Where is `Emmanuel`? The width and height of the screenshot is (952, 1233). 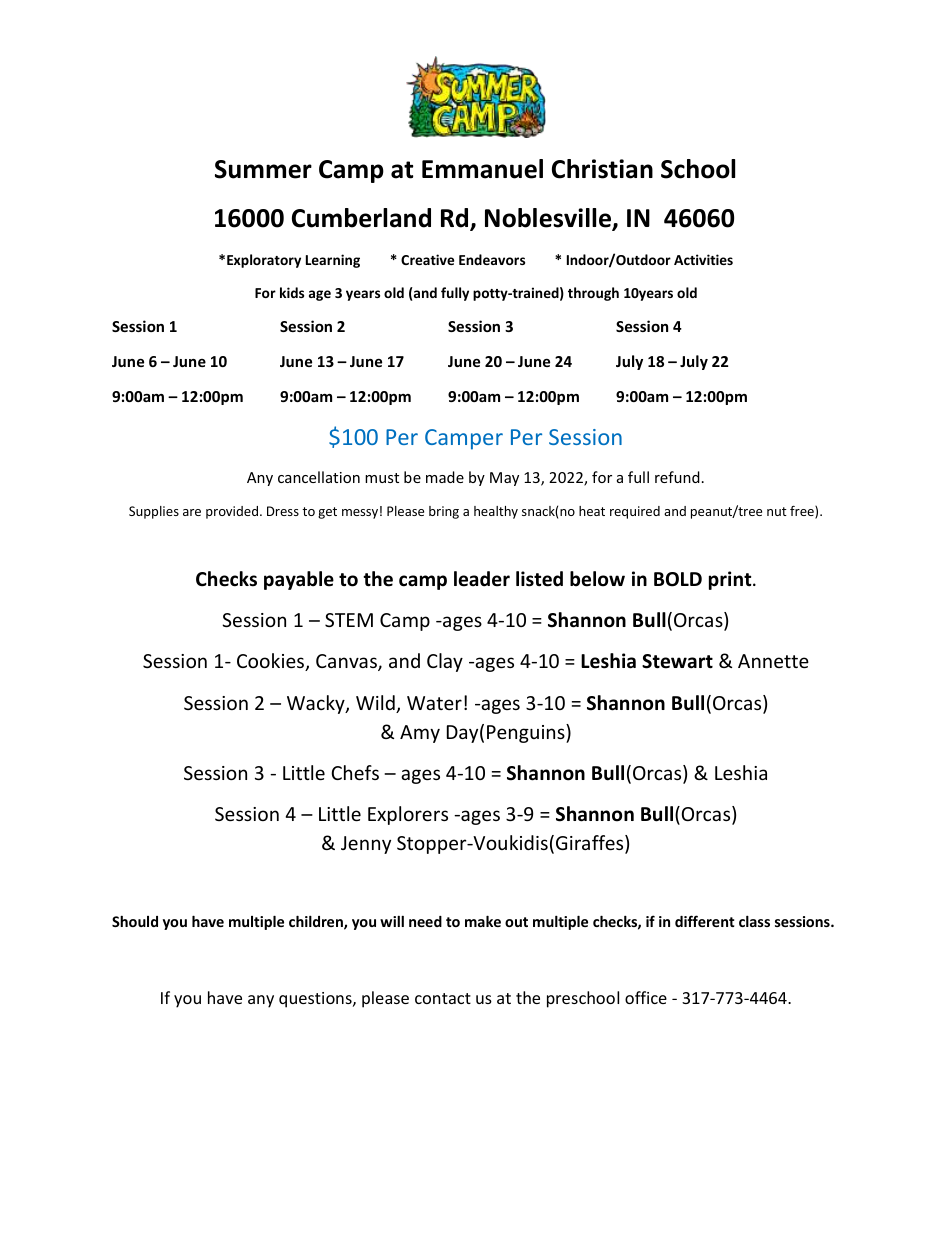
Emmanuel is located at coordinates (482, 169).
